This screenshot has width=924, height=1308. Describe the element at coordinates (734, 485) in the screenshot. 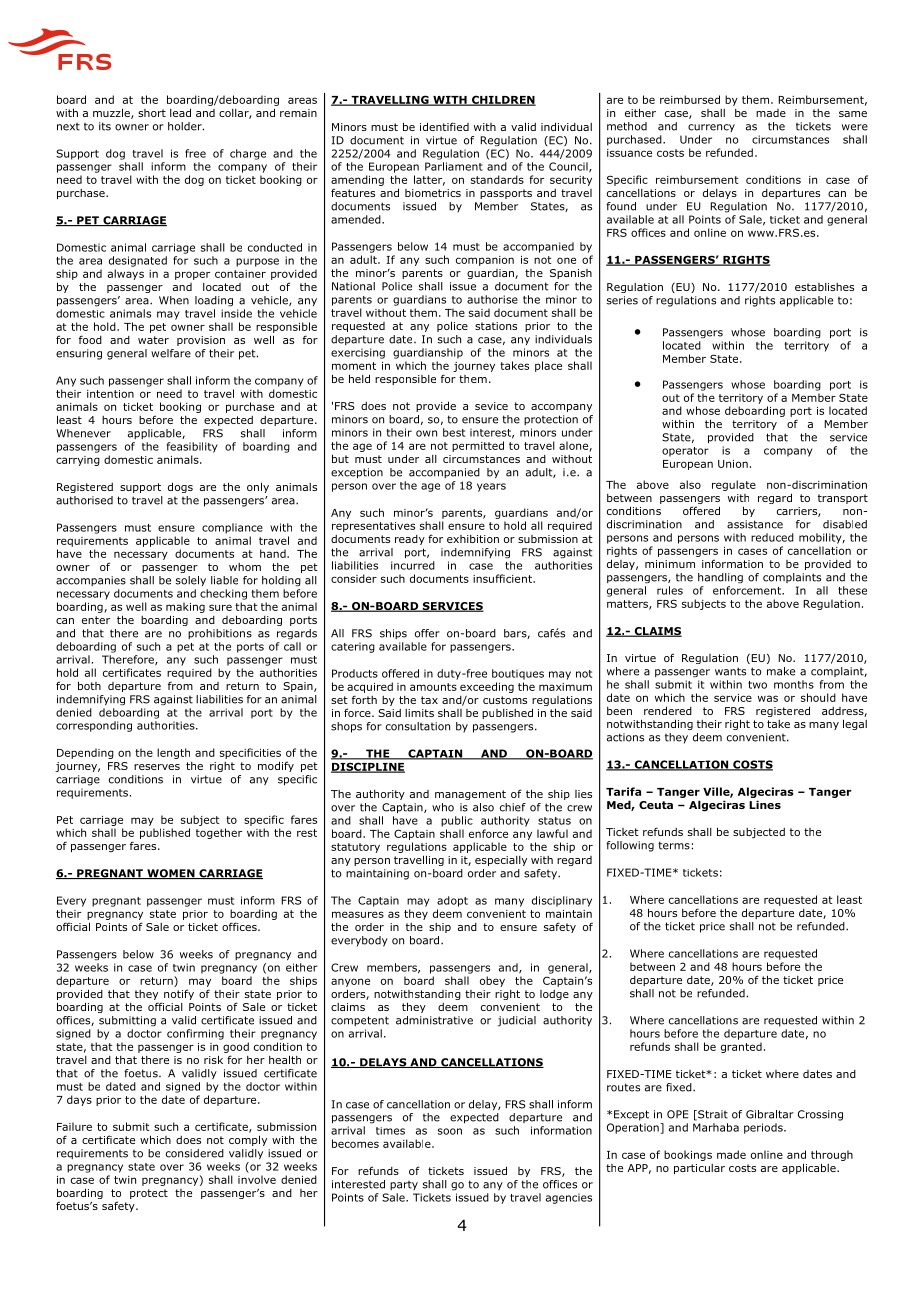

I see `regulate` at that location.
